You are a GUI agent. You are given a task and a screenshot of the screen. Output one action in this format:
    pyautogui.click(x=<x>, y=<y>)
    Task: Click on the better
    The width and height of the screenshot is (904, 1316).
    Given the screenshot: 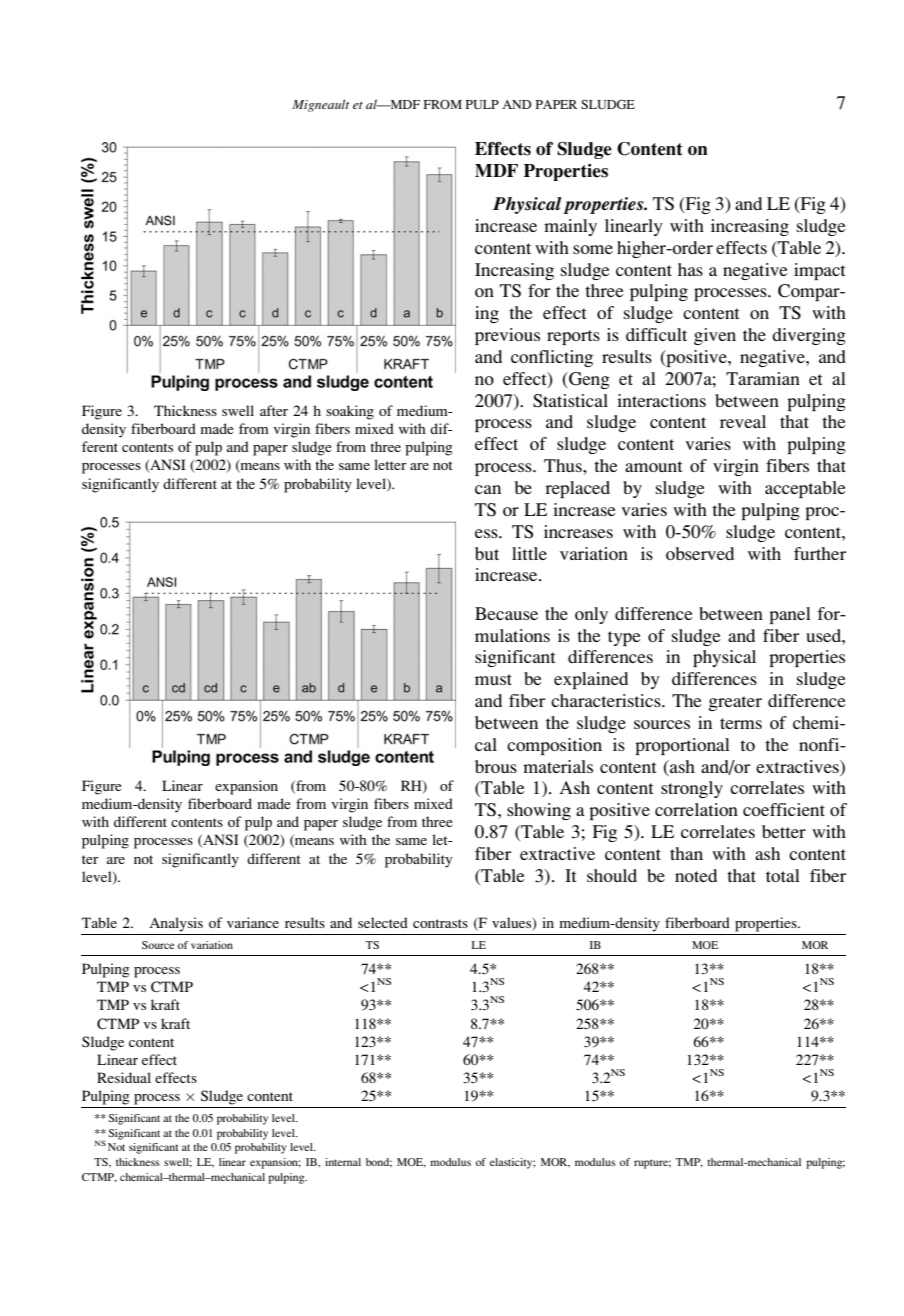 What is the action you would take?
    pyautogui.click(x=784, y=831)
